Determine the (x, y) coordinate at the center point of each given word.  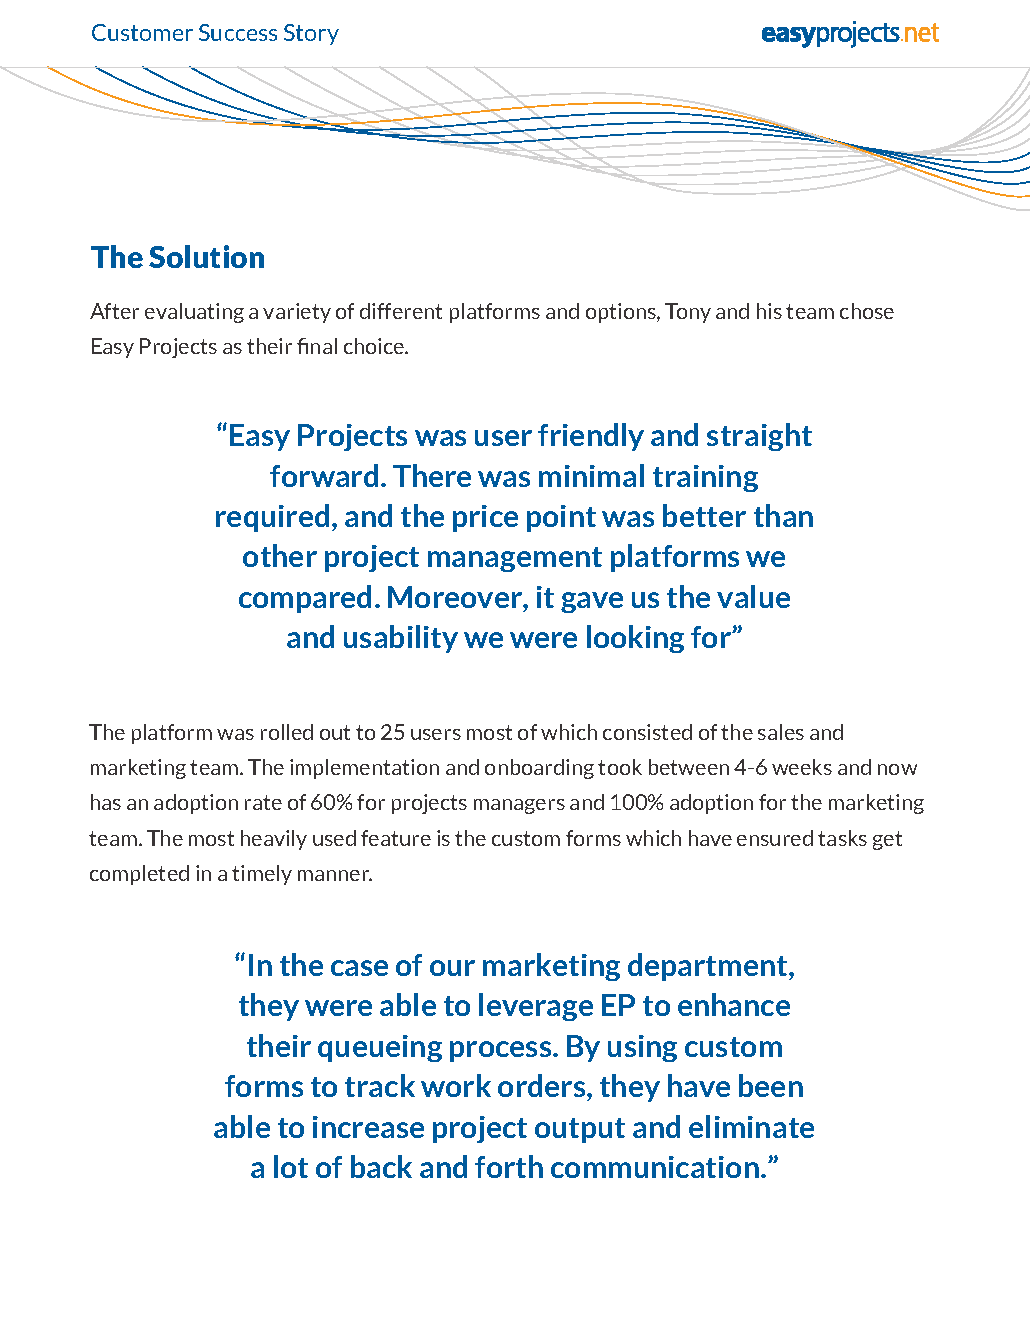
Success (238, 32)
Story (311, 34)
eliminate (751, 1126)
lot (291, 1166)
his (769, 311)
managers (519, 806)
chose (867, 311)
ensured (775, 838)
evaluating (194, 313)
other (280, 555)
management (515, 559)
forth (509, 1166)
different (401, 311)
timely (262, 875)
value (753, 596)
